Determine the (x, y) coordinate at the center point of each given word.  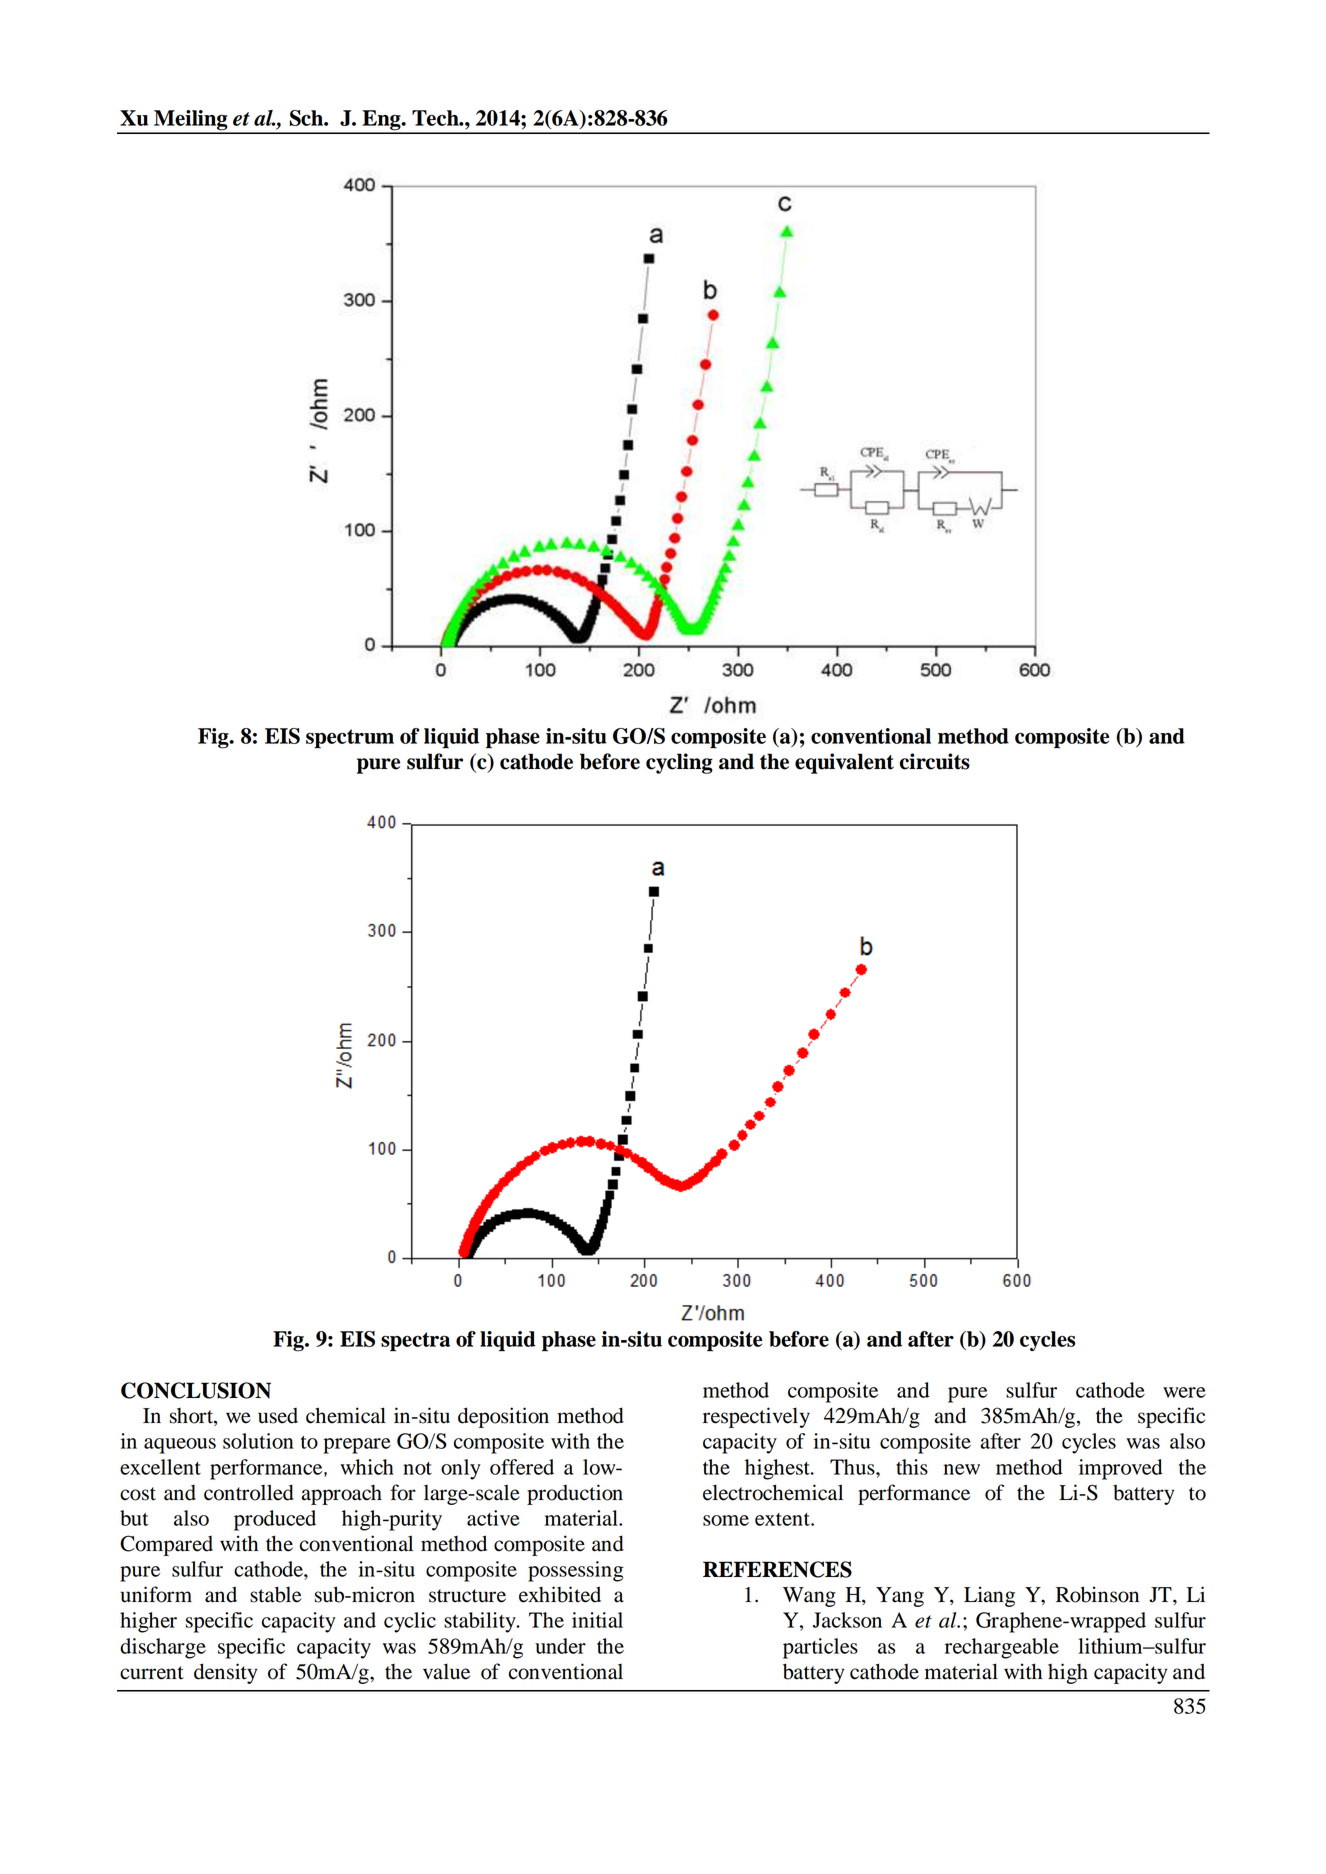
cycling (679, 763)
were (1184, 1392)
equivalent (844, 763)
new (962, 1469)
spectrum (350, 738)
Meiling (191, 121)
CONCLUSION (196, 1390)
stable (276, 1594)
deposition (503, 1417)
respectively (756, 1417)
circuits (935, 761)
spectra (415, 1342)
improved (1121, 1469)
